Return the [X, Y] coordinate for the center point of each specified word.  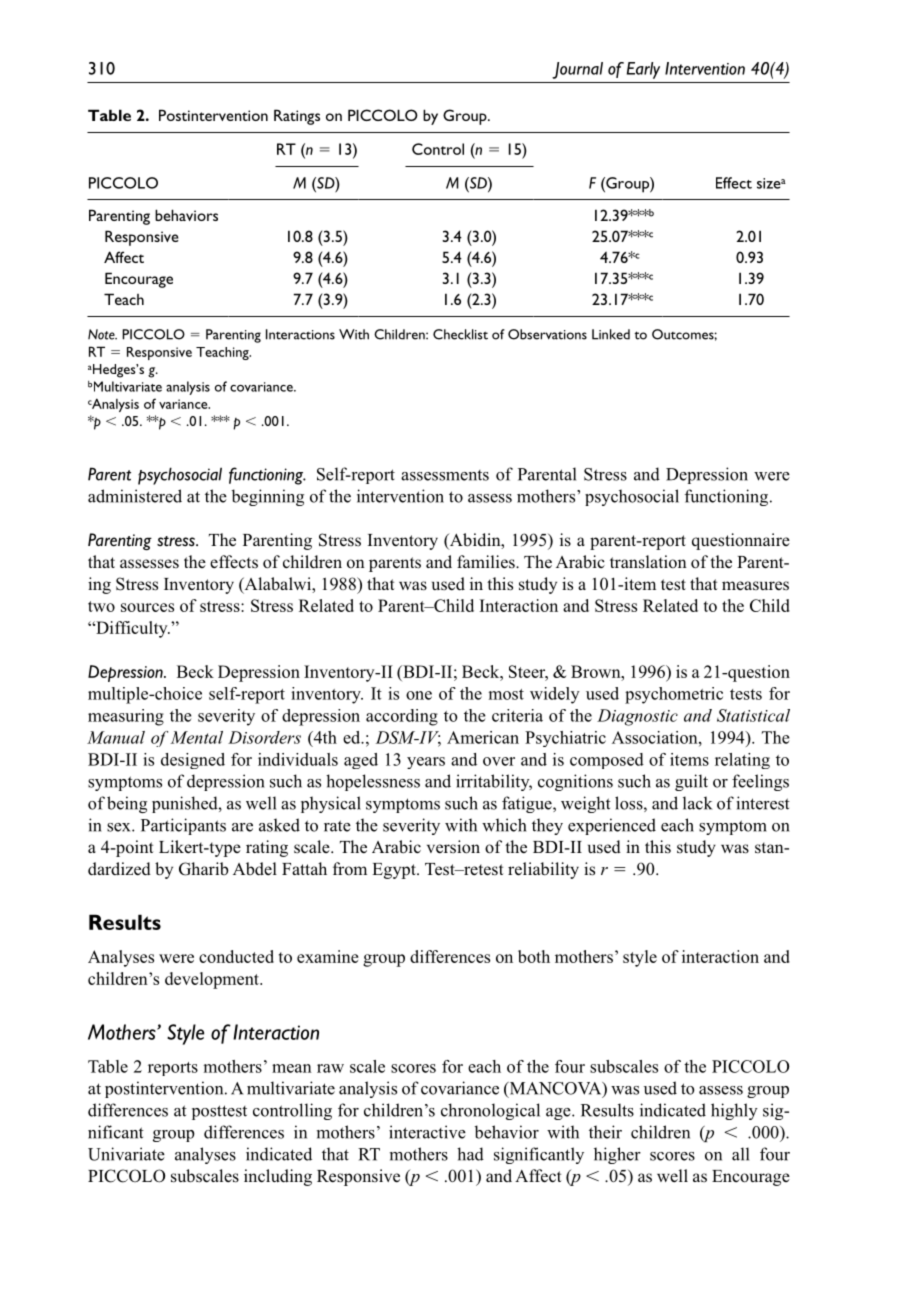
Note [102, 334]
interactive [427, 1132]
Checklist [460, 334]
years [426, 763]
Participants [183, 826]
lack [697, 803]
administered [135, 496]
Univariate [126, 1154]
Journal [577, 70]
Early [643, 70]
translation [648, 562]
